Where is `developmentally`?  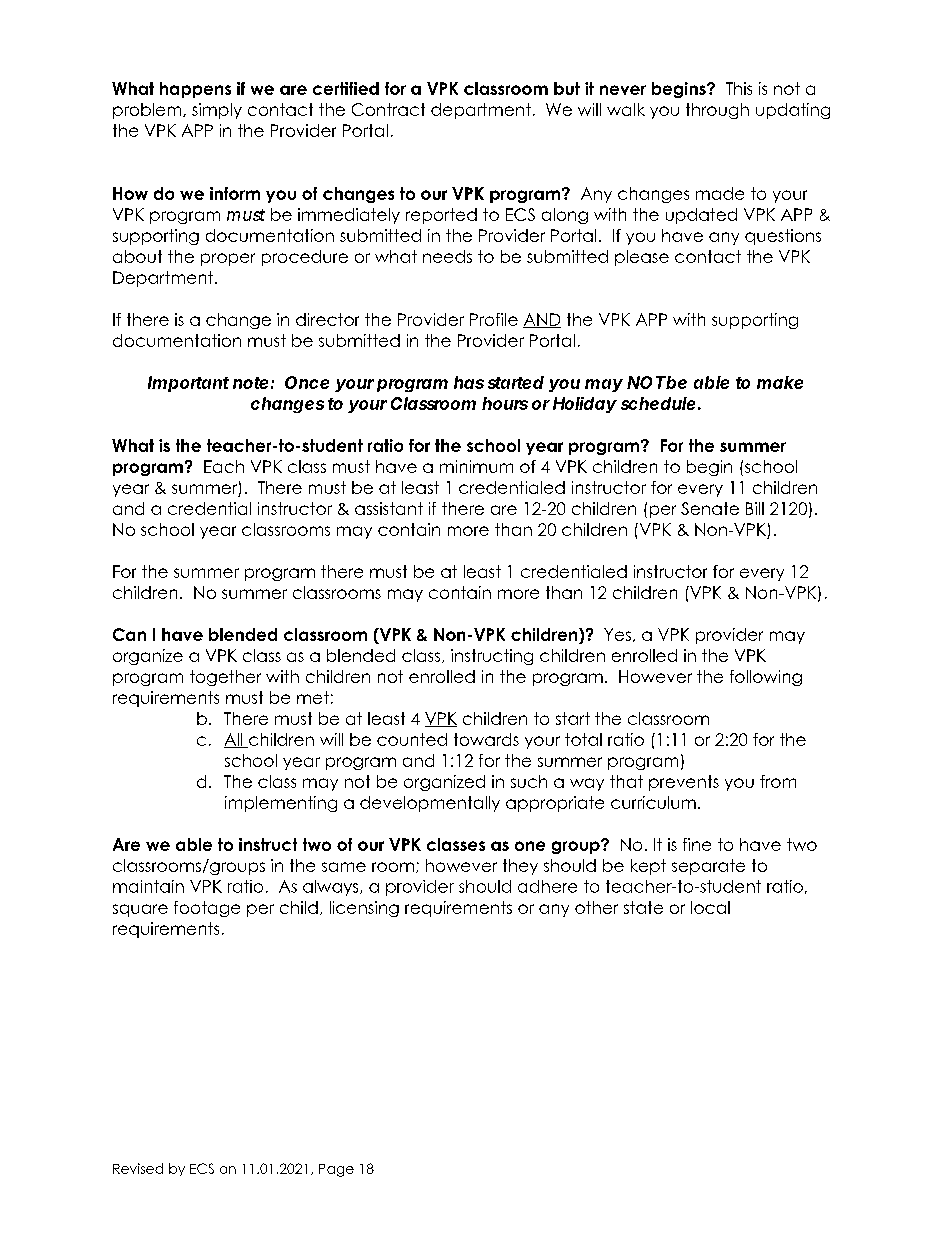
developmentally is located at coordinates (430, 804).
